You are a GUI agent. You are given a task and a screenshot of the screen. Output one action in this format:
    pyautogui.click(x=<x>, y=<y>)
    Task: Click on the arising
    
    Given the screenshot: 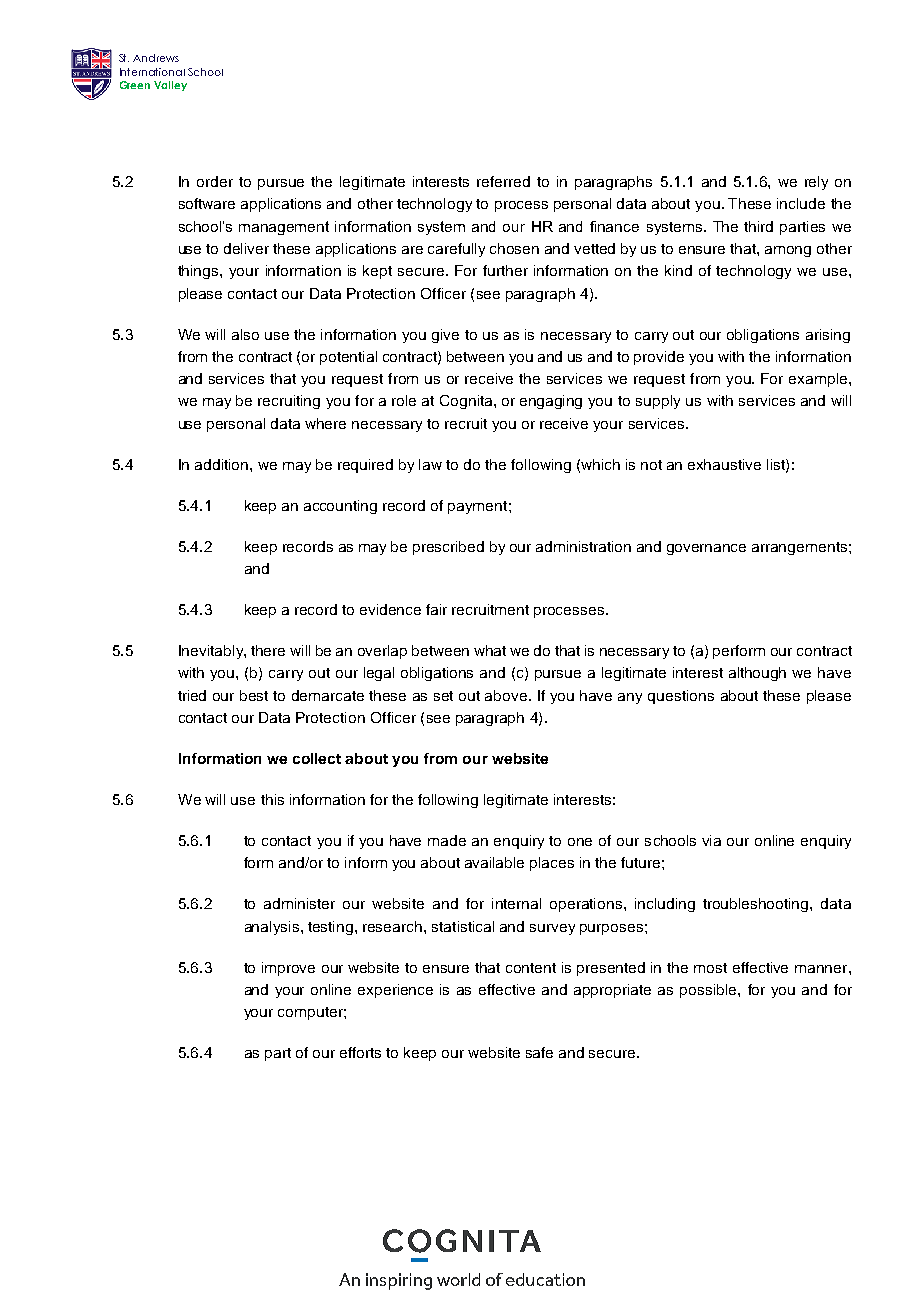 What is the action you would take?
    pyautogui.click(x=828, y=336)
